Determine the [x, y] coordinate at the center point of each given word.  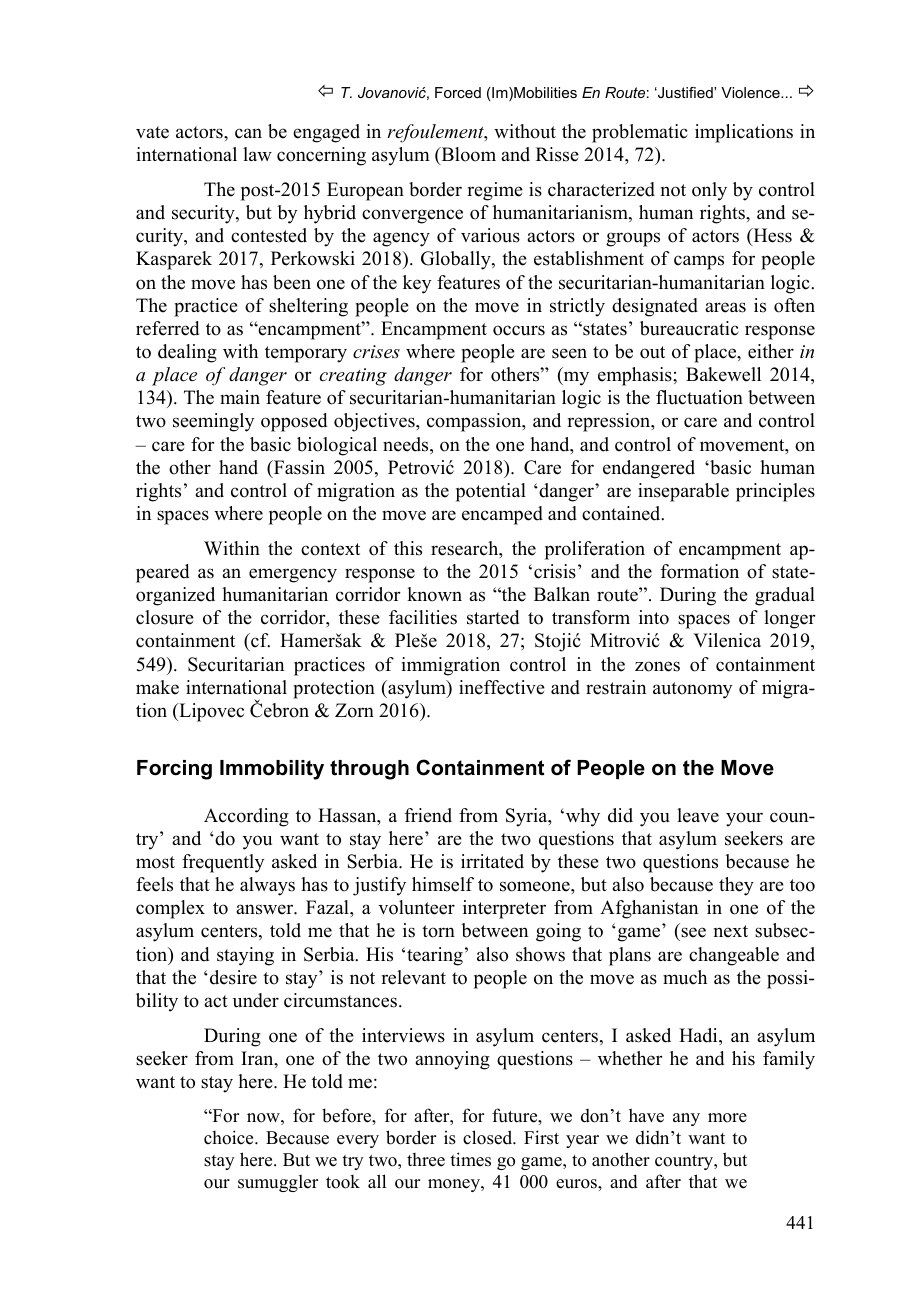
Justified [685, 92]
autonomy [692, 690]
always [267, 886]
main [240, 397]
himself [443, 884]
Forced [458, 92]
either [771, 351]
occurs [519, 330]
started [493, 617]
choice [230, 1137]
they [736, 886]
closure [165, 617]
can [248, 133]
